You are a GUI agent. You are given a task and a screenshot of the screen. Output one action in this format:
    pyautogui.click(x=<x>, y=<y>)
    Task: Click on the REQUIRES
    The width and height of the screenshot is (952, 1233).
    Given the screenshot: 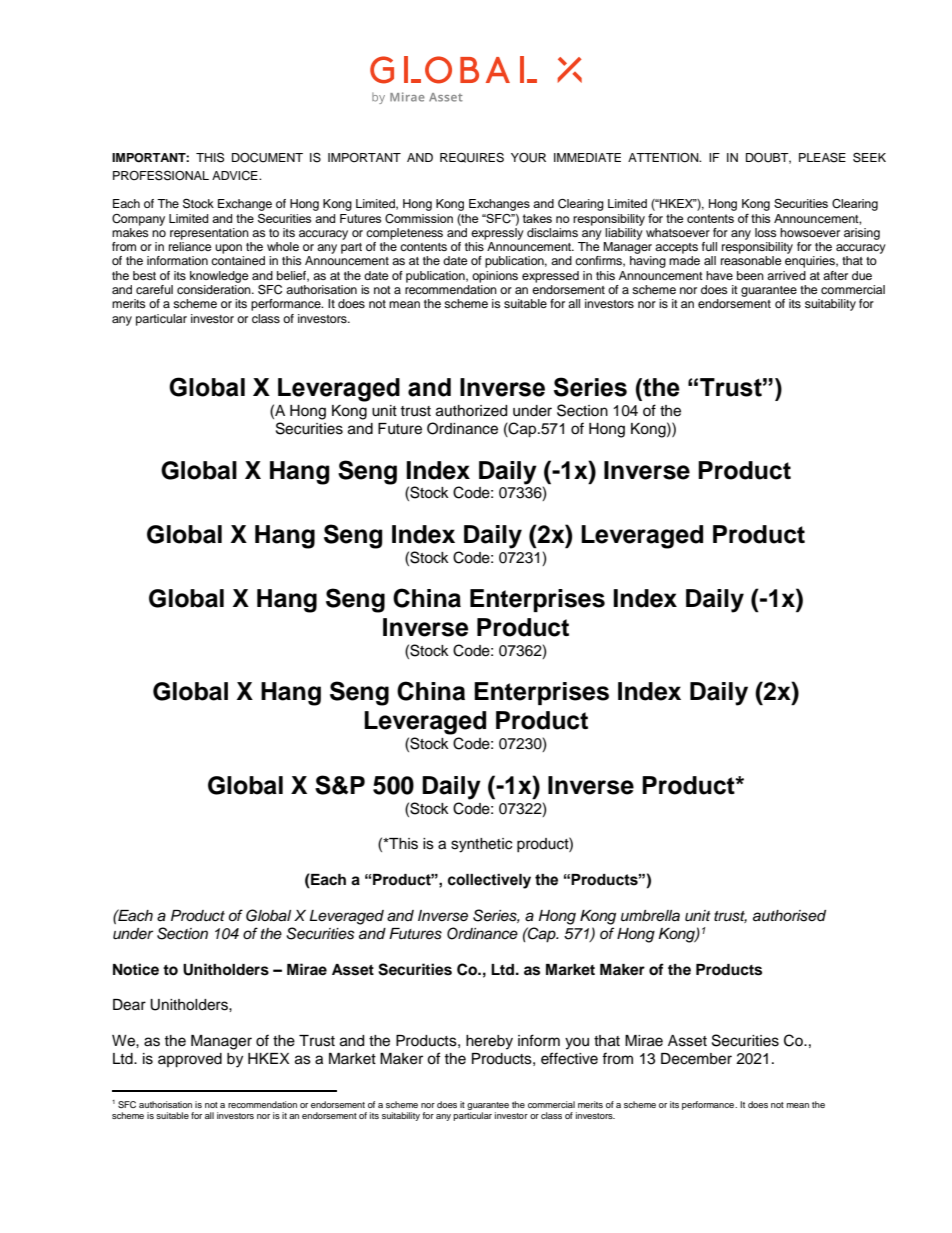 What is the action you would take?
    pyautogui.click(x=472, y=158)
